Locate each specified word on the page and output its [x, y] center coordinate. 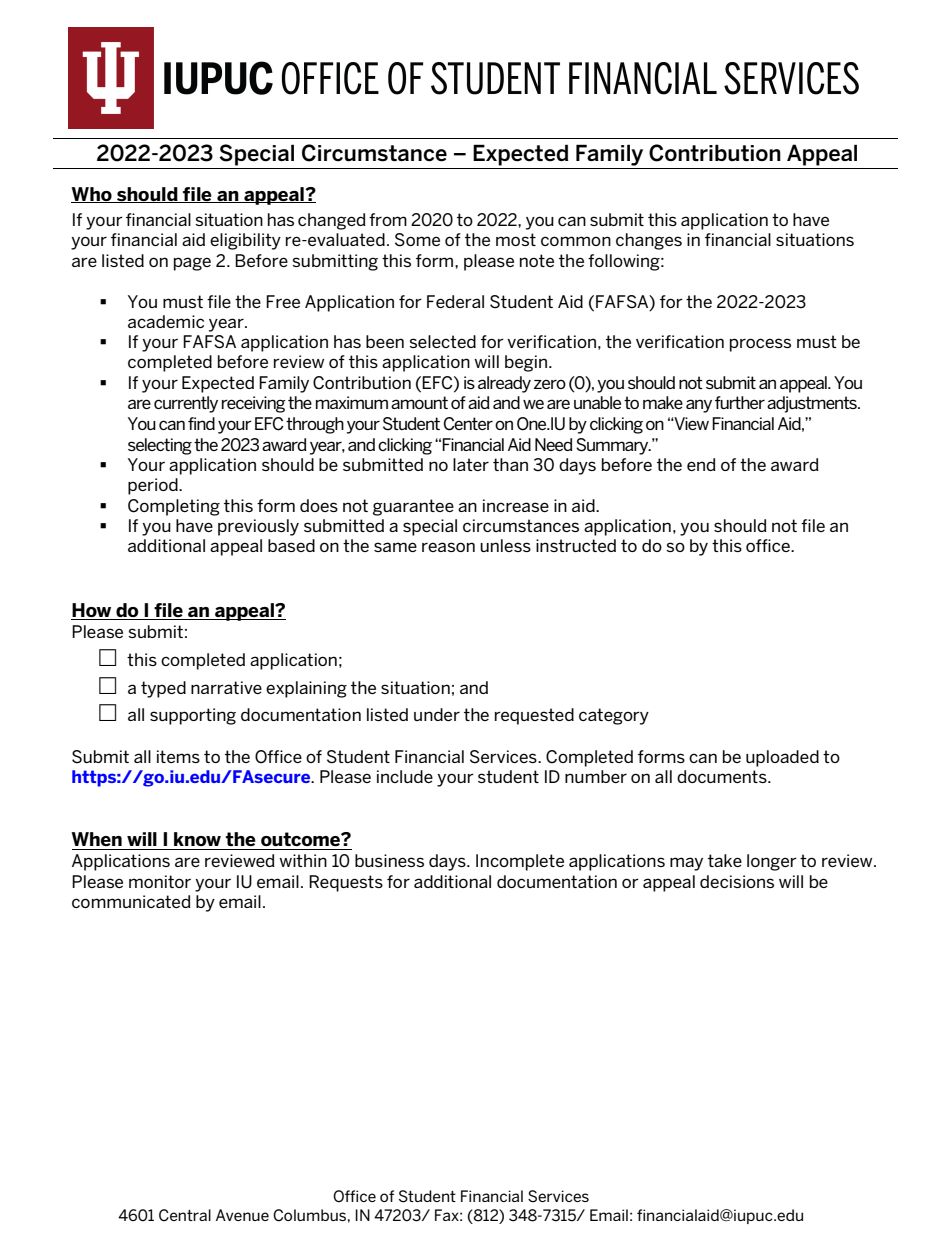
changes [649, 241]
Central [185, 1215]
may [686, 864]
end [701, 464]
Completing [174, 507]
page [192, 264]
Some [417, 240]
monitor [160, 881]
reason [448, 547]
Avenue [242, 1215]
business [389, 860]
